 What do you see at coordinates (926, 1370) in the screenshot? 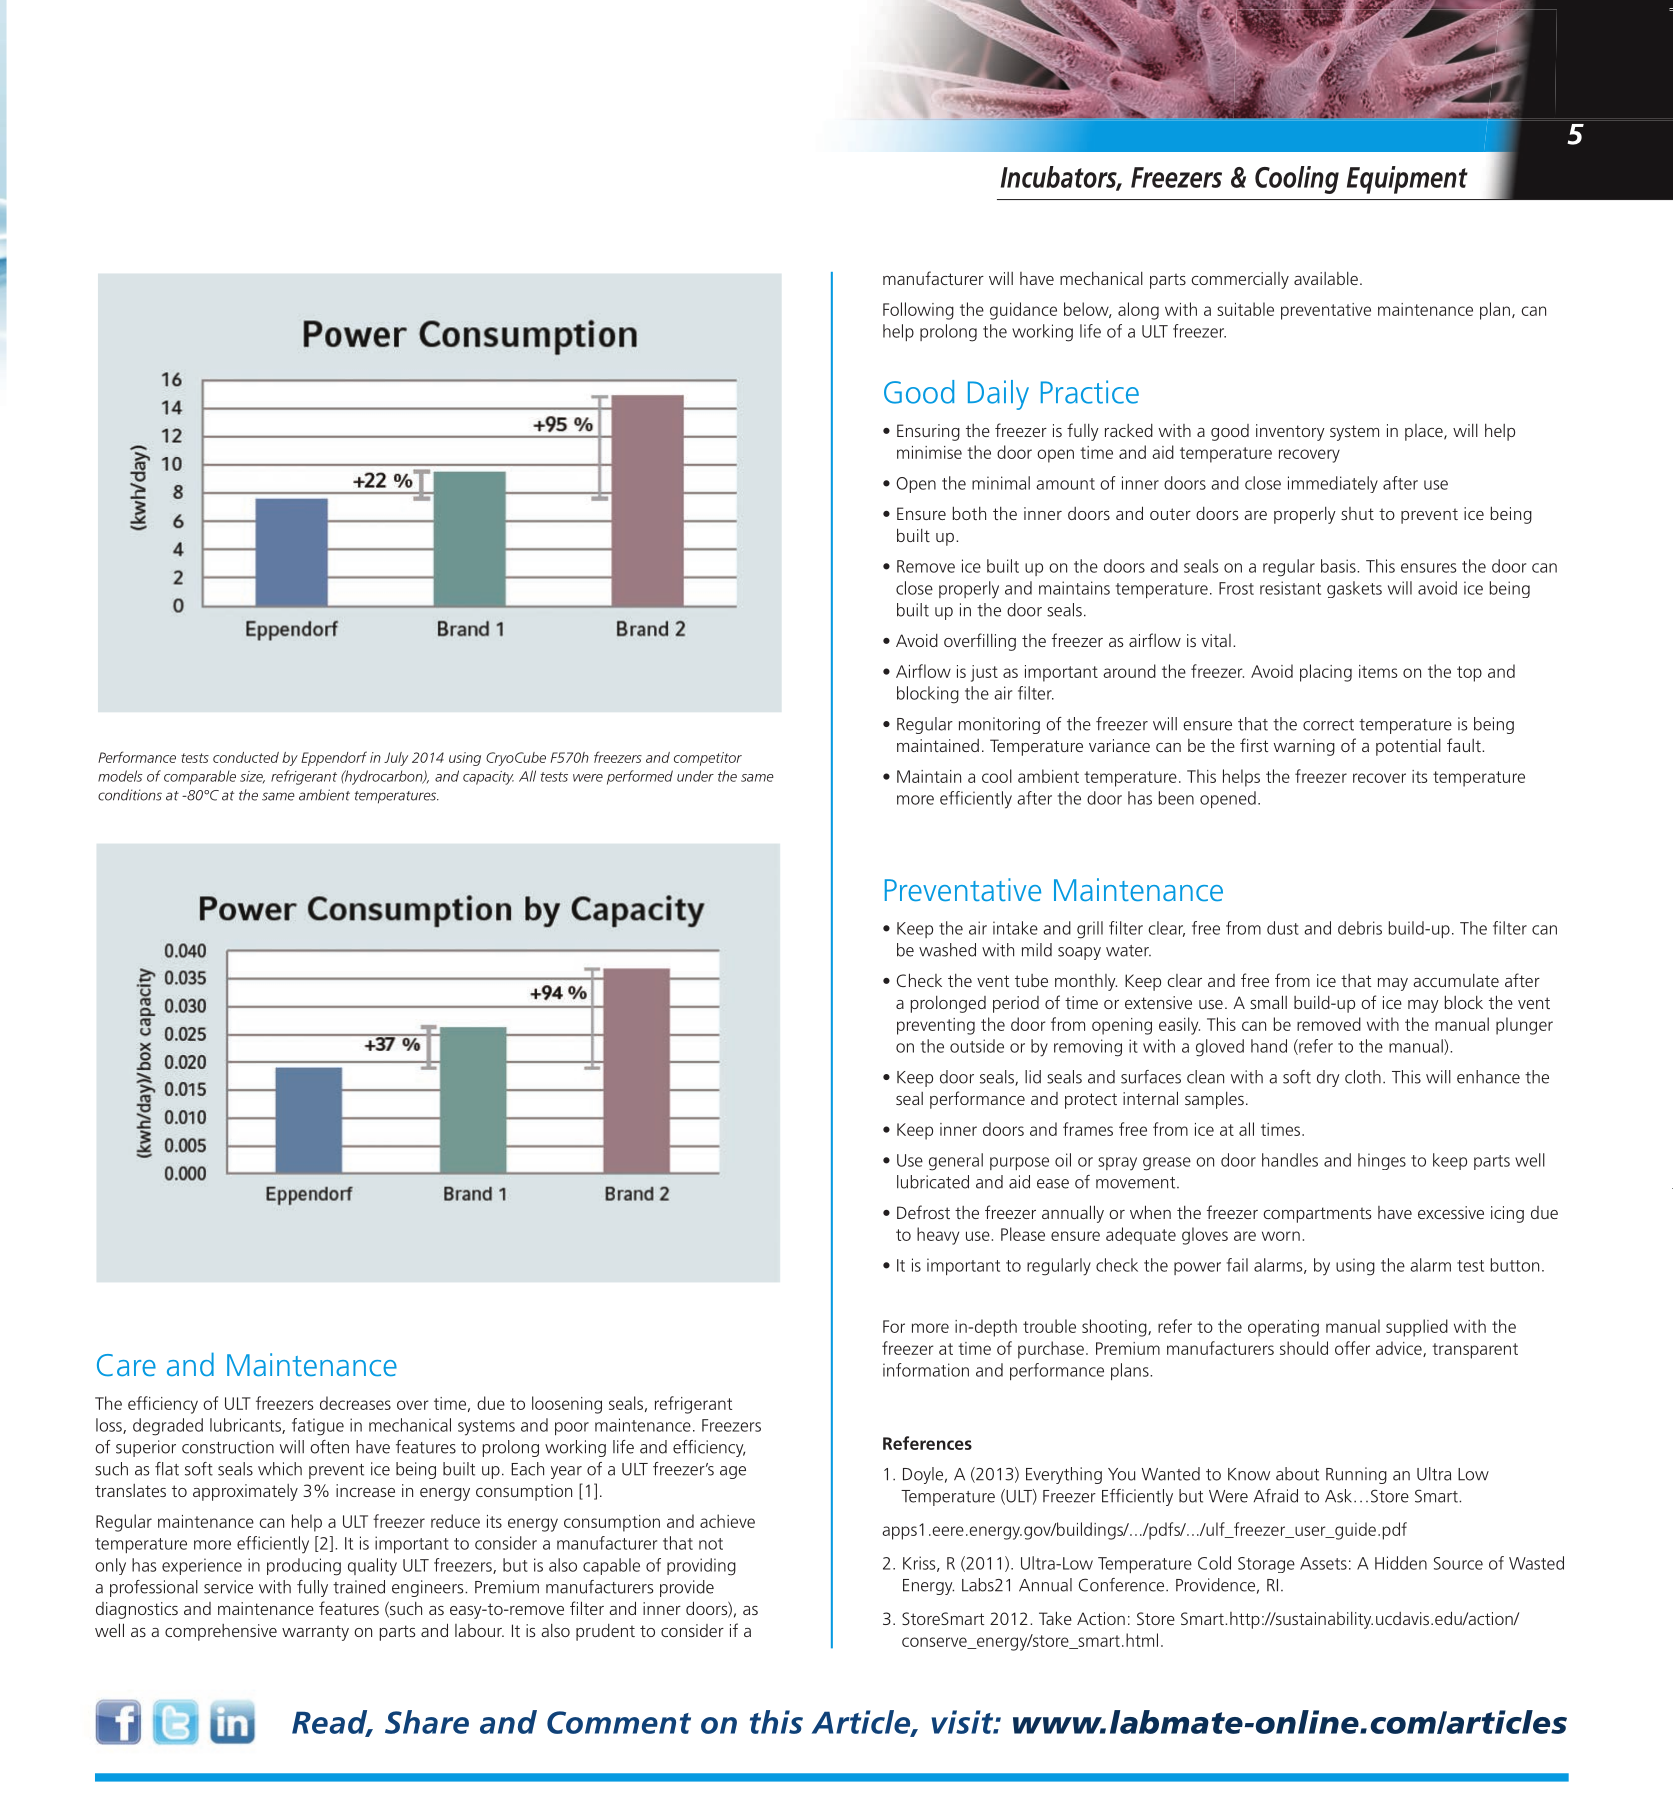
I see `information` at bounding box center [926, 1370].
